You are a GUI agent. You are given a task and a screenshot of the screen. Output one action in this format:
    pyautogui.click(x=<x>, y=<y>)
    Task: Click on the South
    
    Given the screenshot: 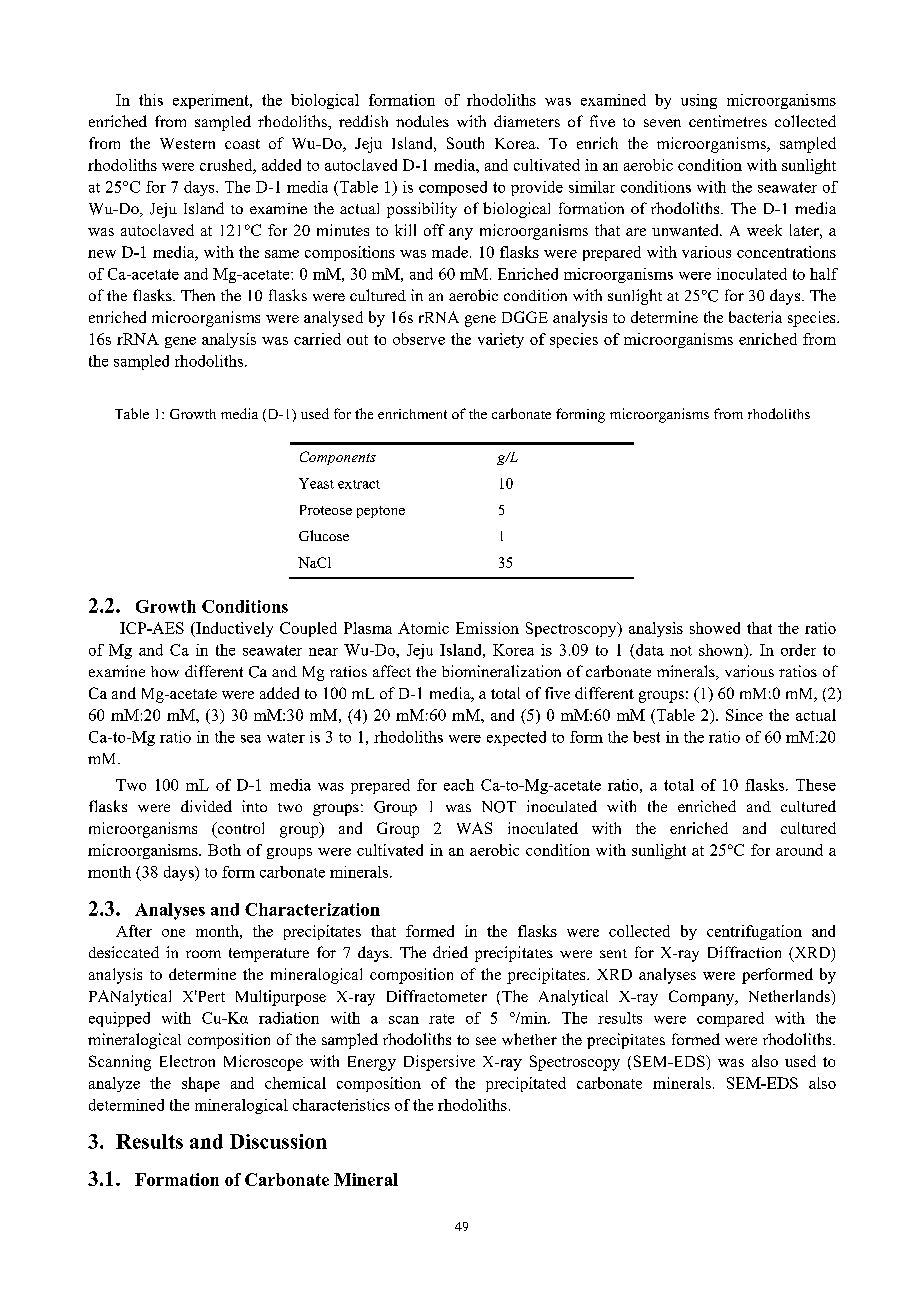 What is the action you would take?
    pyautogui.click(x=465, y=143)
